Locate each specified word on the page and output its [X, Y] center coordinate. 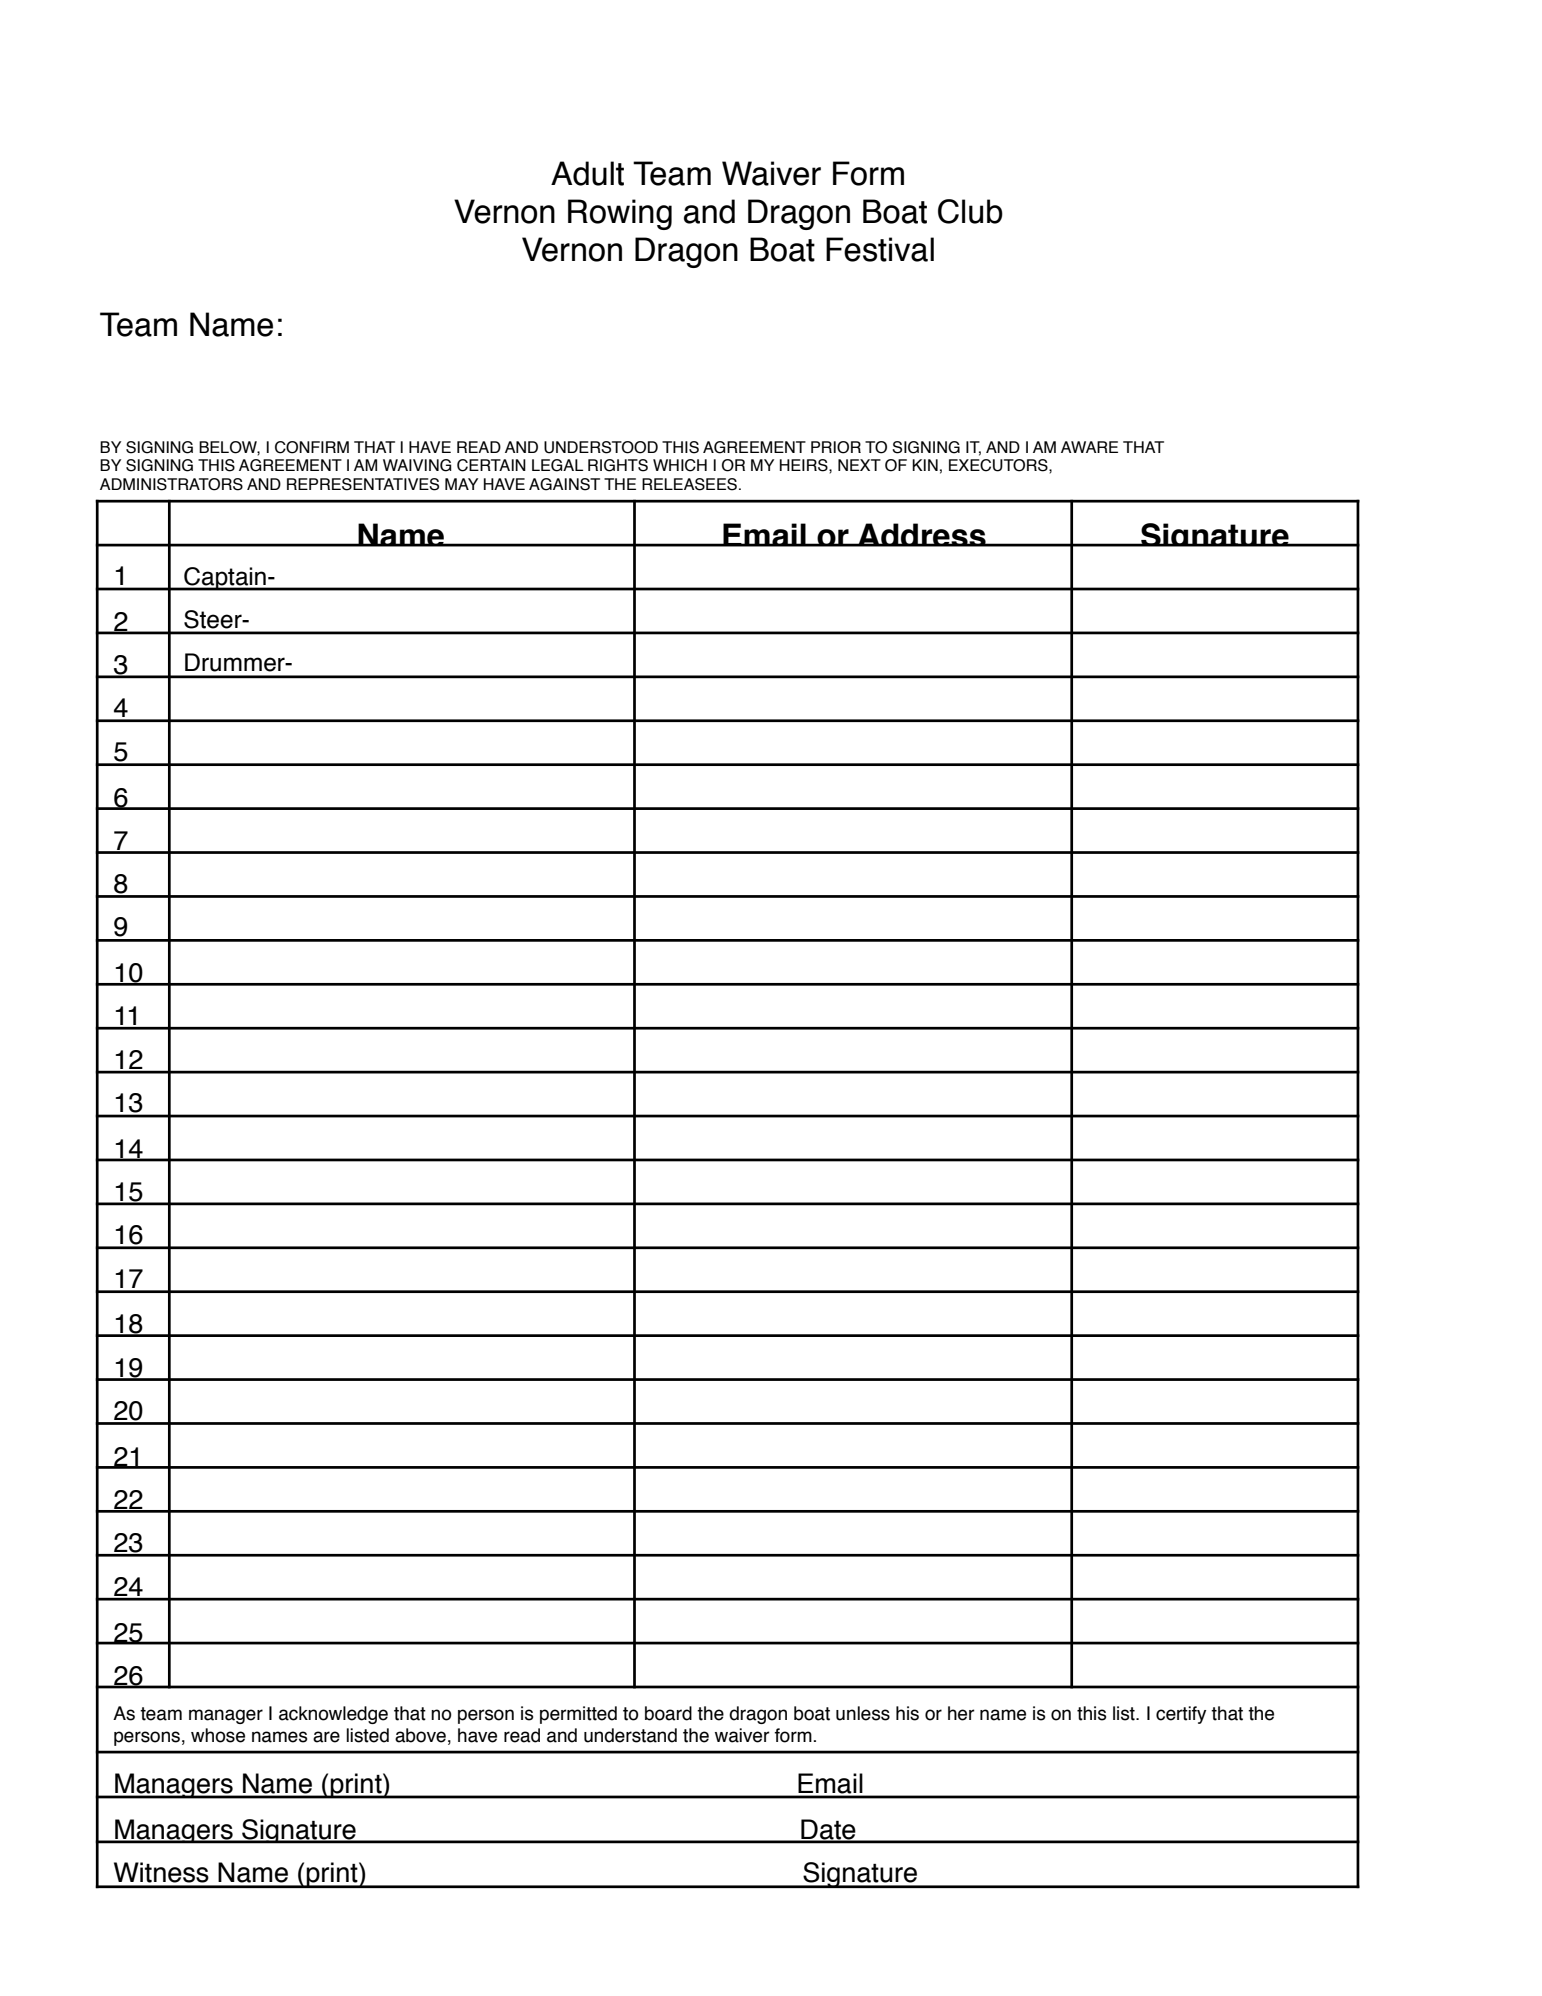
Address [921, 535]
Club [970, 211]
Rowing [620, 214]
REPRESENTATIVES [363, 484]
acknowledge [333, 1715]
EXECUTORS [999, 465]
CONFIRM [312, 447]
